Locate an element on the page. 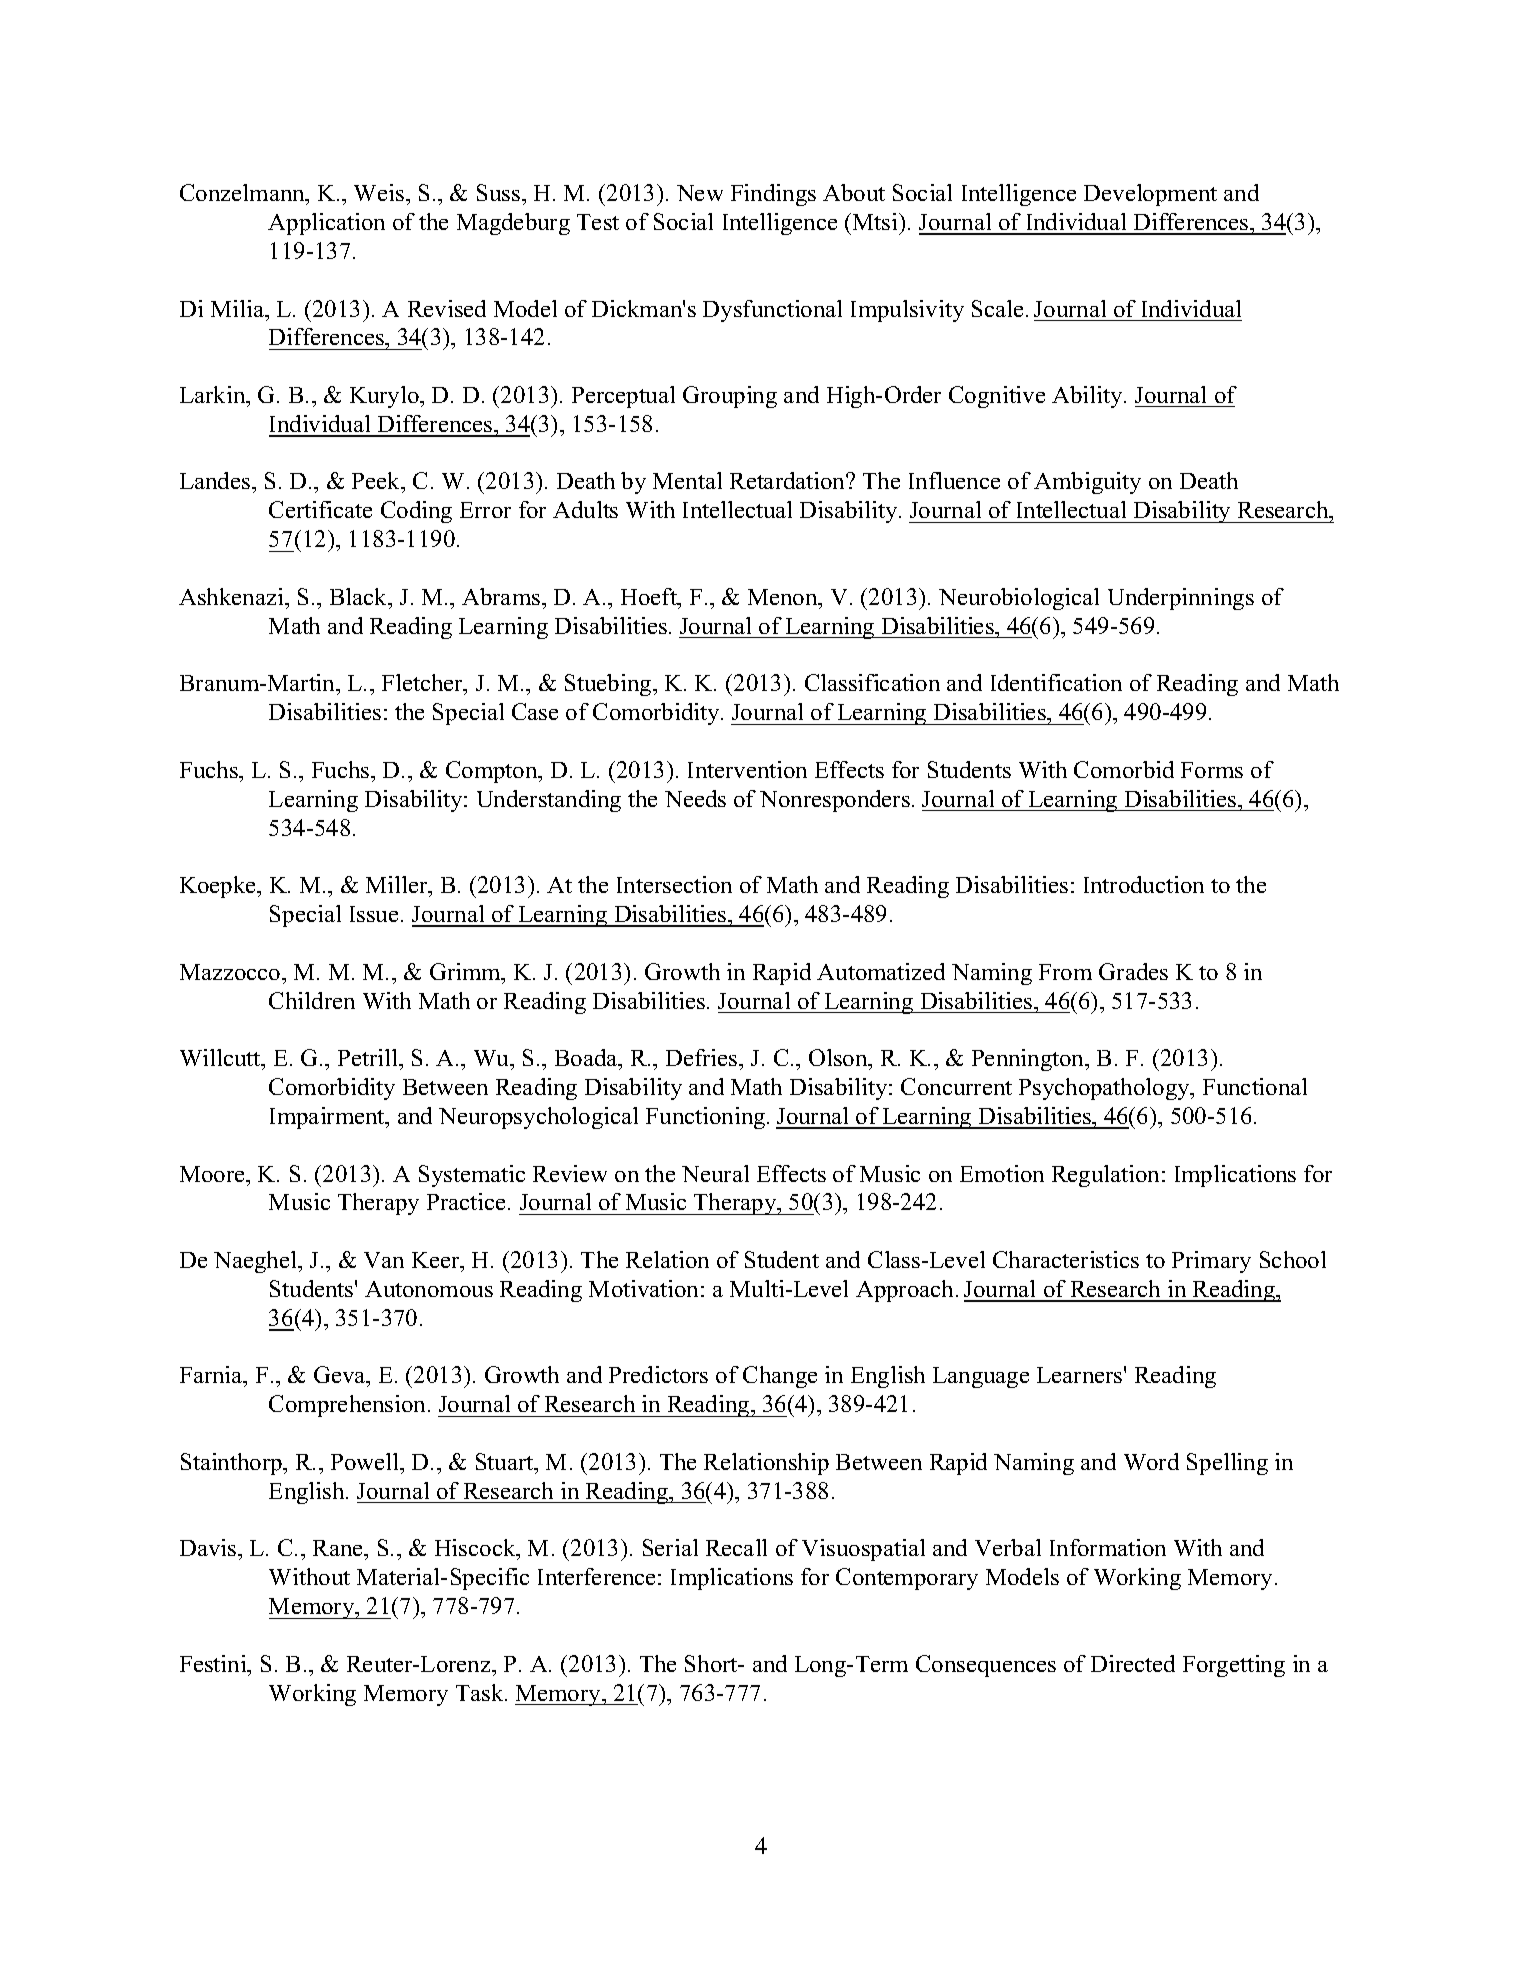  Application is located at coordinates (326, 224).
